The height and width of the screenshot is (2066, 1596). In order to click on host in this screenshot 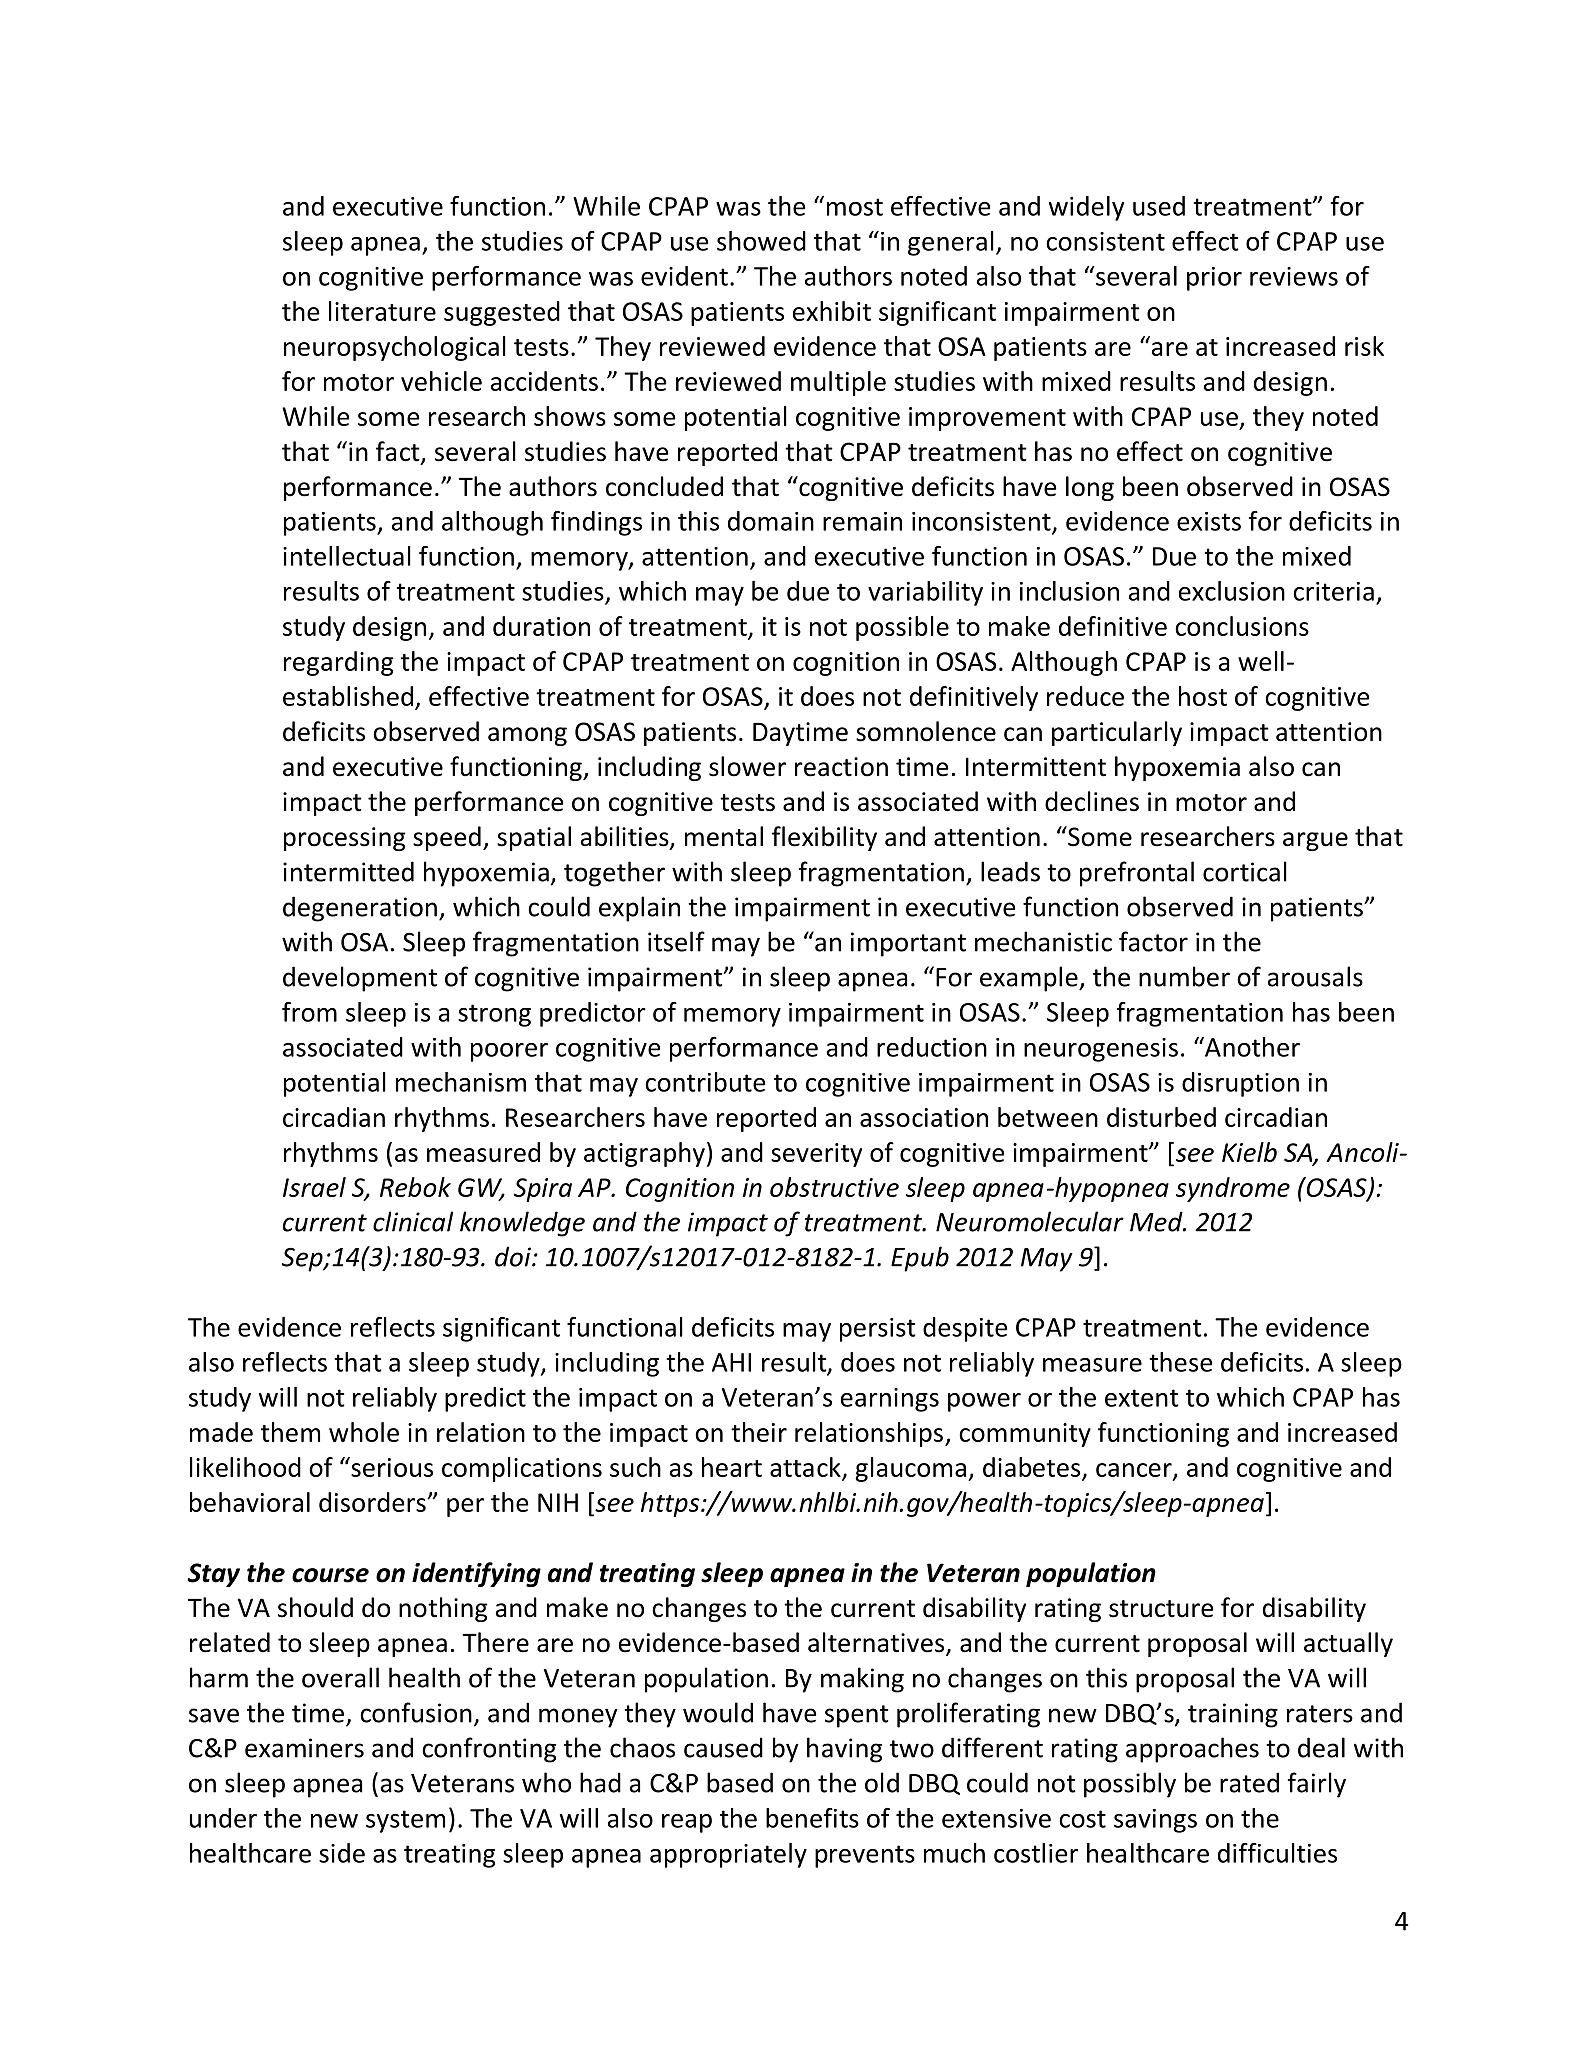, I will do `click(1203, 696)`.
